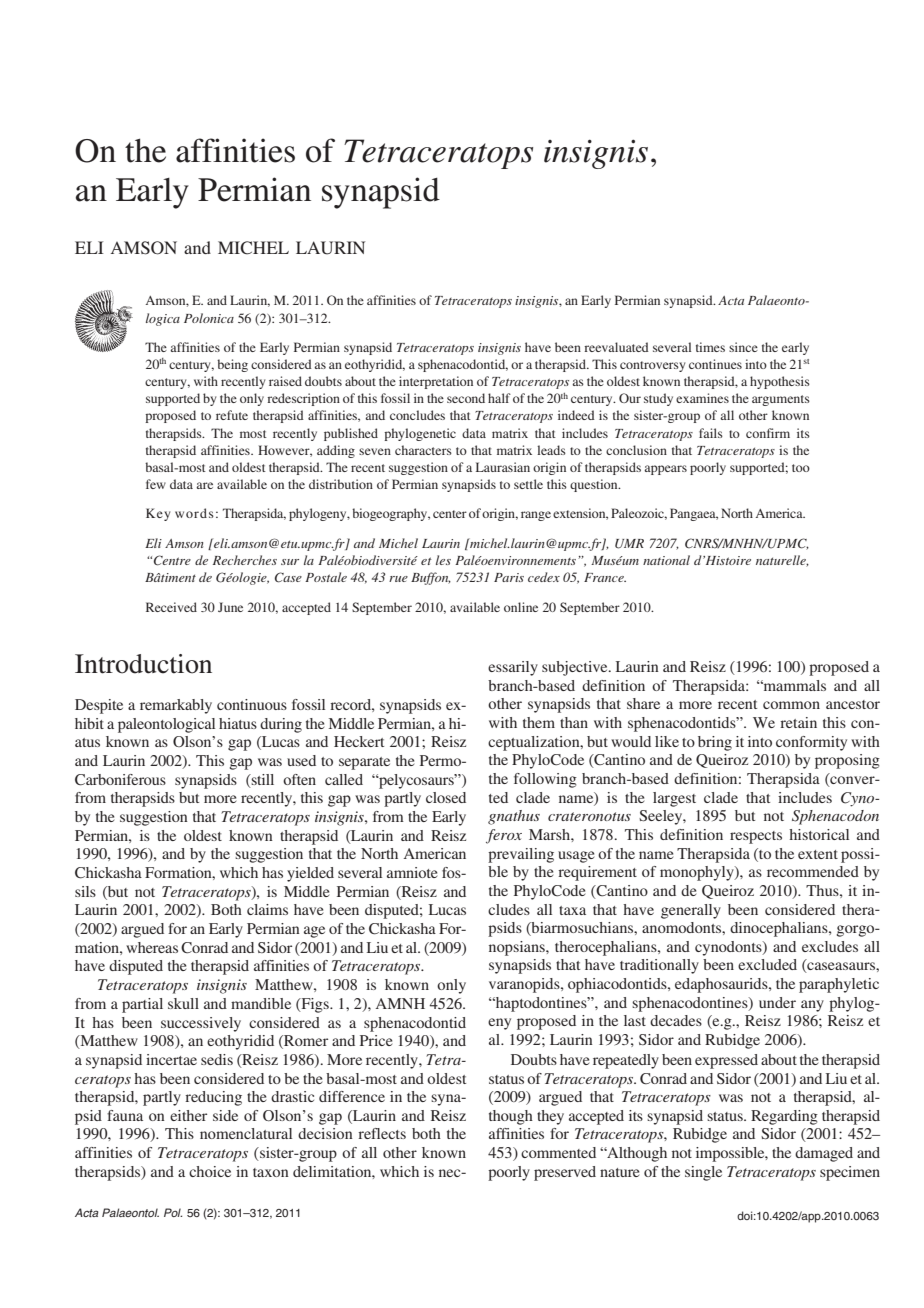  What do you see at coordinates (666, 560) in the screenshot?
I see `national` at bounding box center [666, 560].
